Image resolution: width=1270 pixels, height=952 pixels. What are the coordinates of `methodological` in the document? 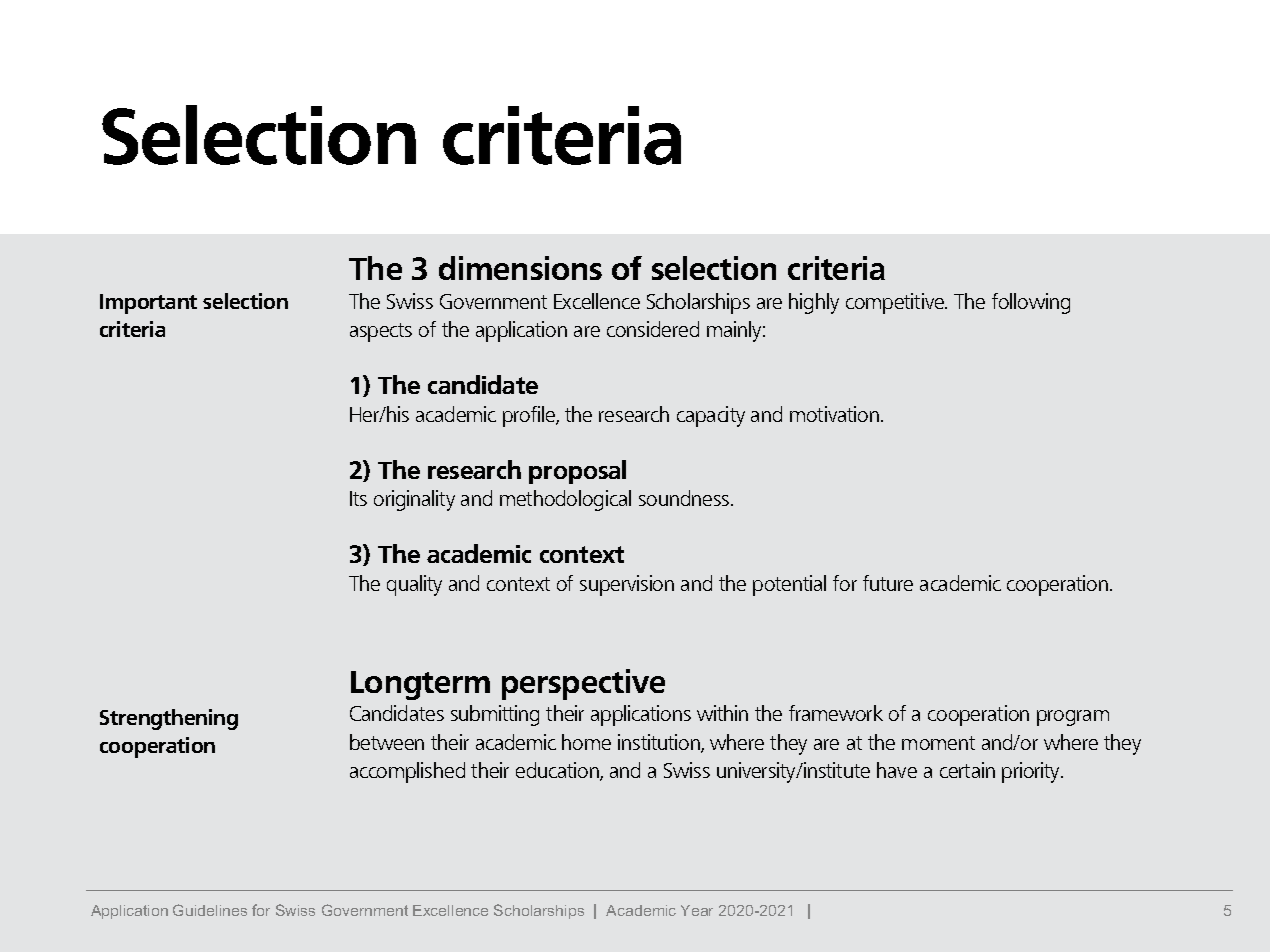 It's located at (565, 500).
